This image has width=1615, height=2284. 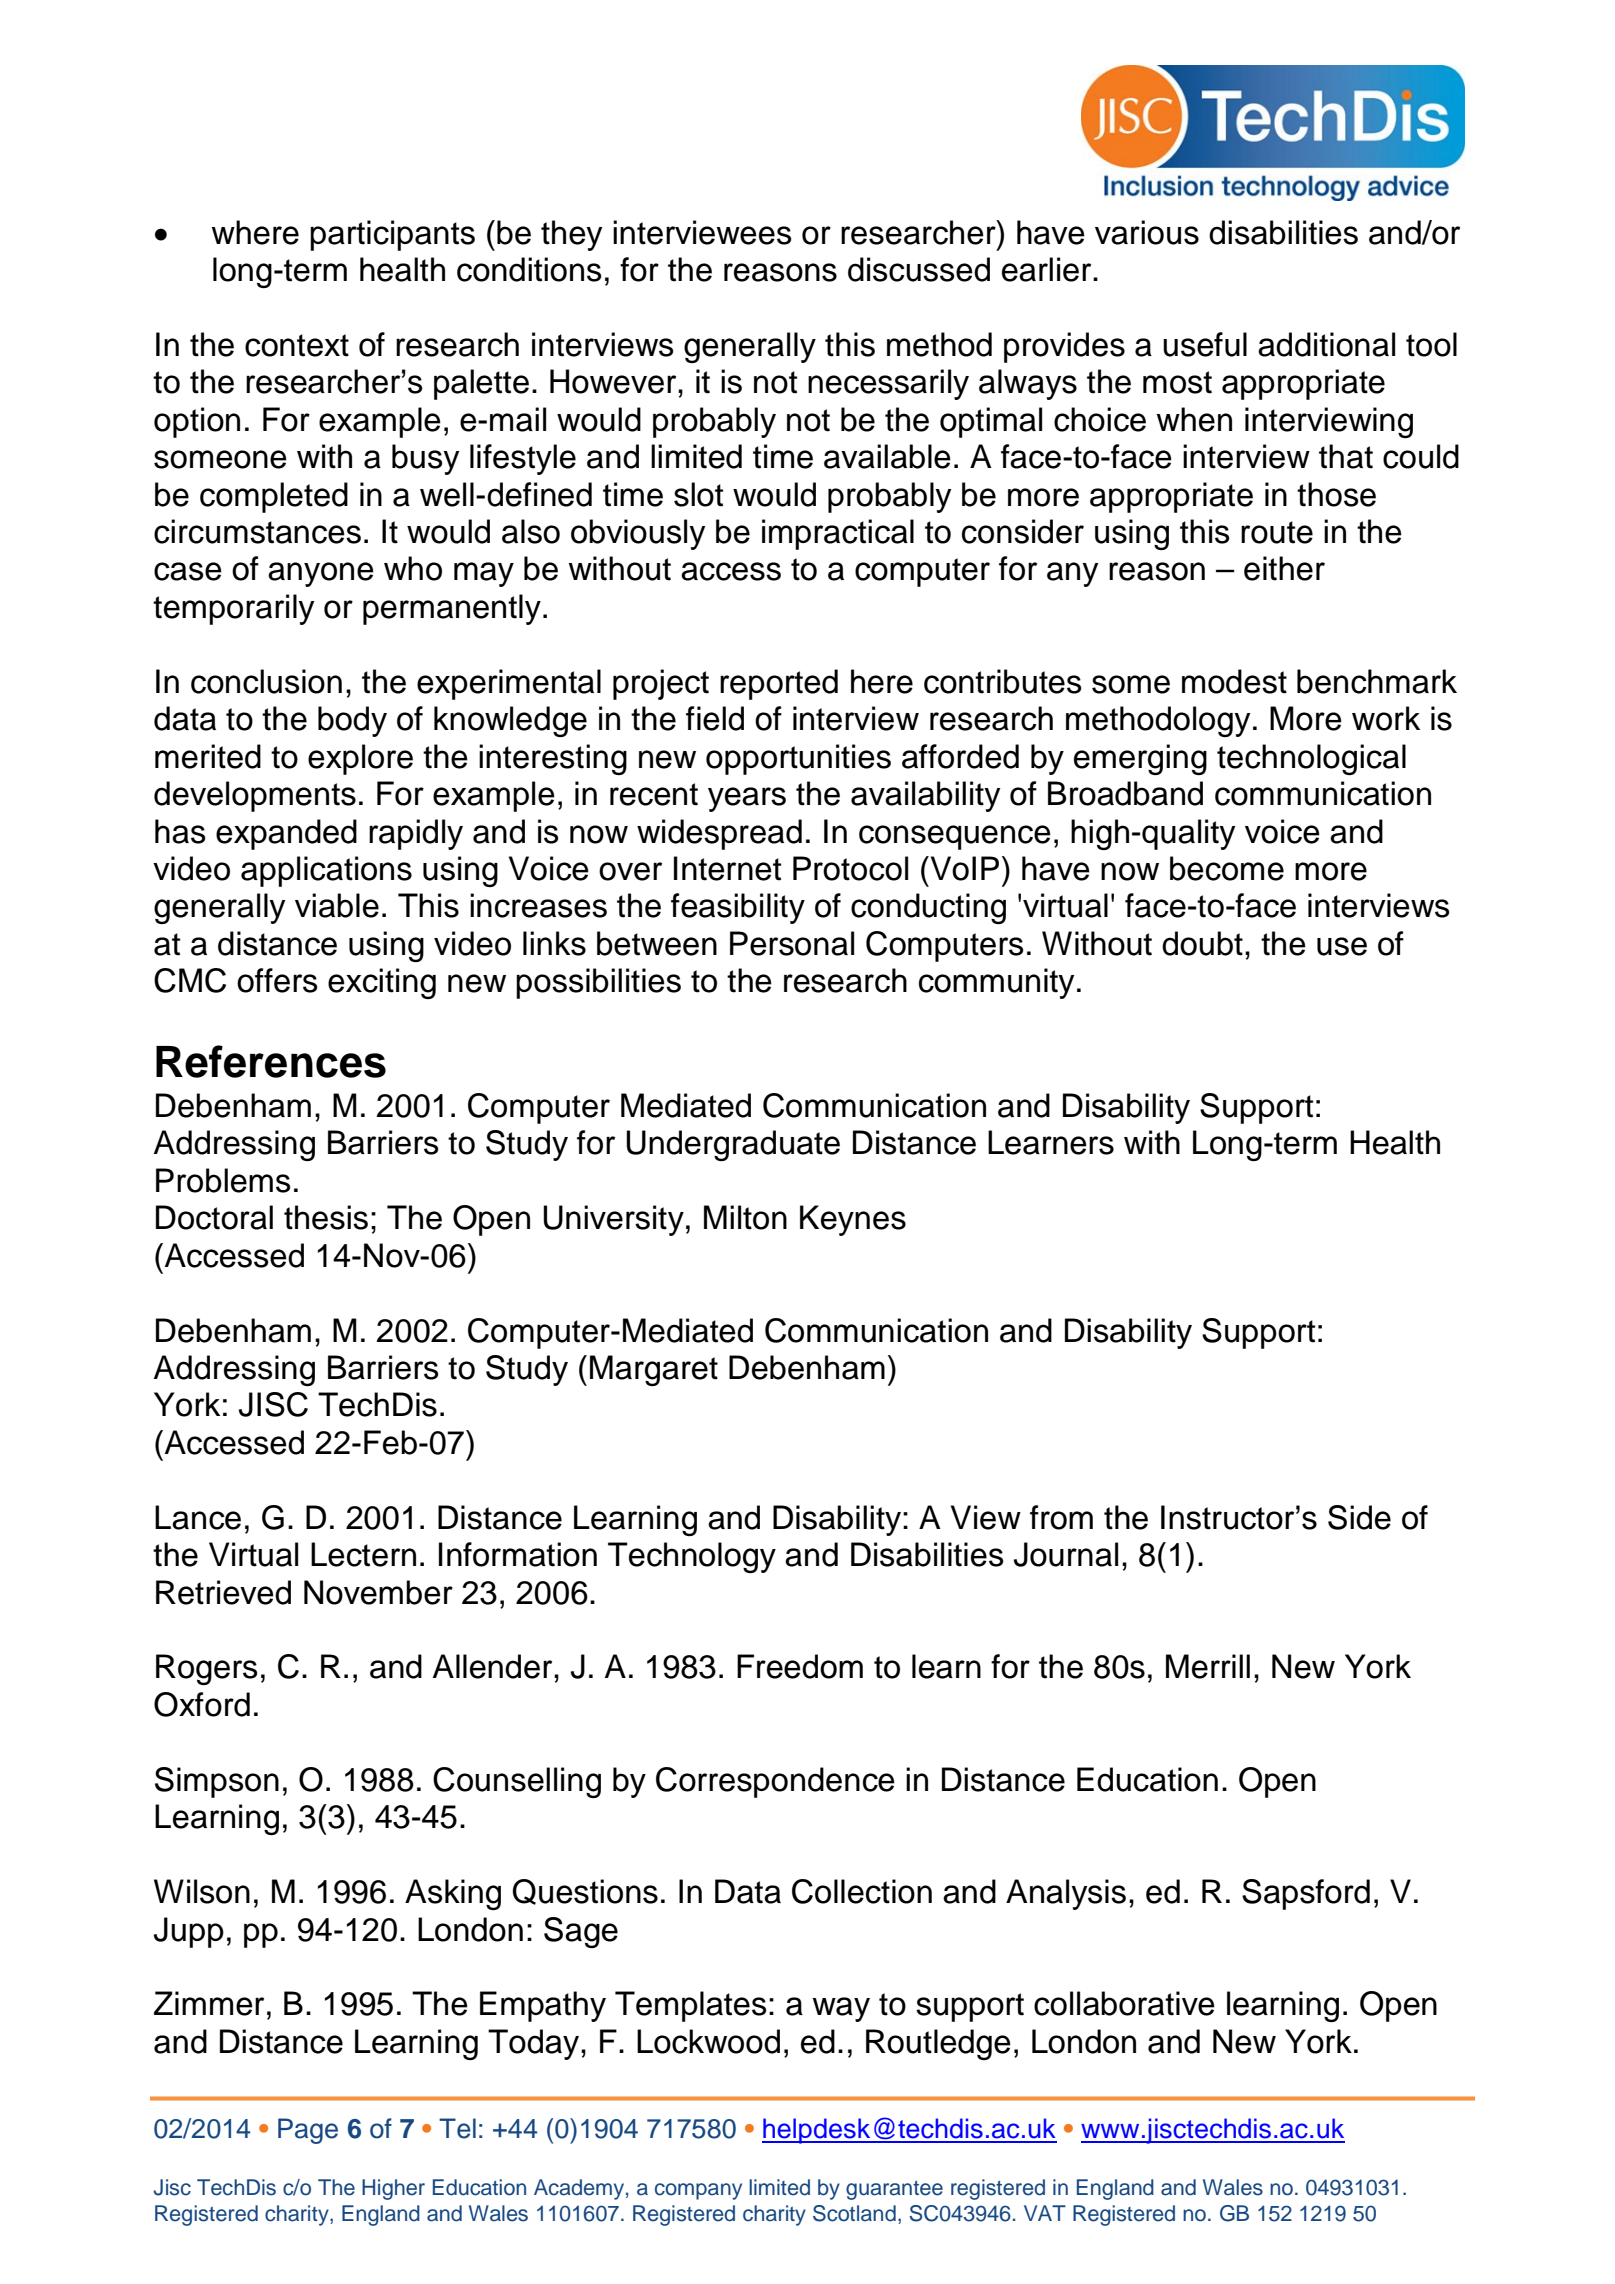 What do you see at coordinates (297, 345) in the image?
I see `context` at bounding box center [297, 345].
